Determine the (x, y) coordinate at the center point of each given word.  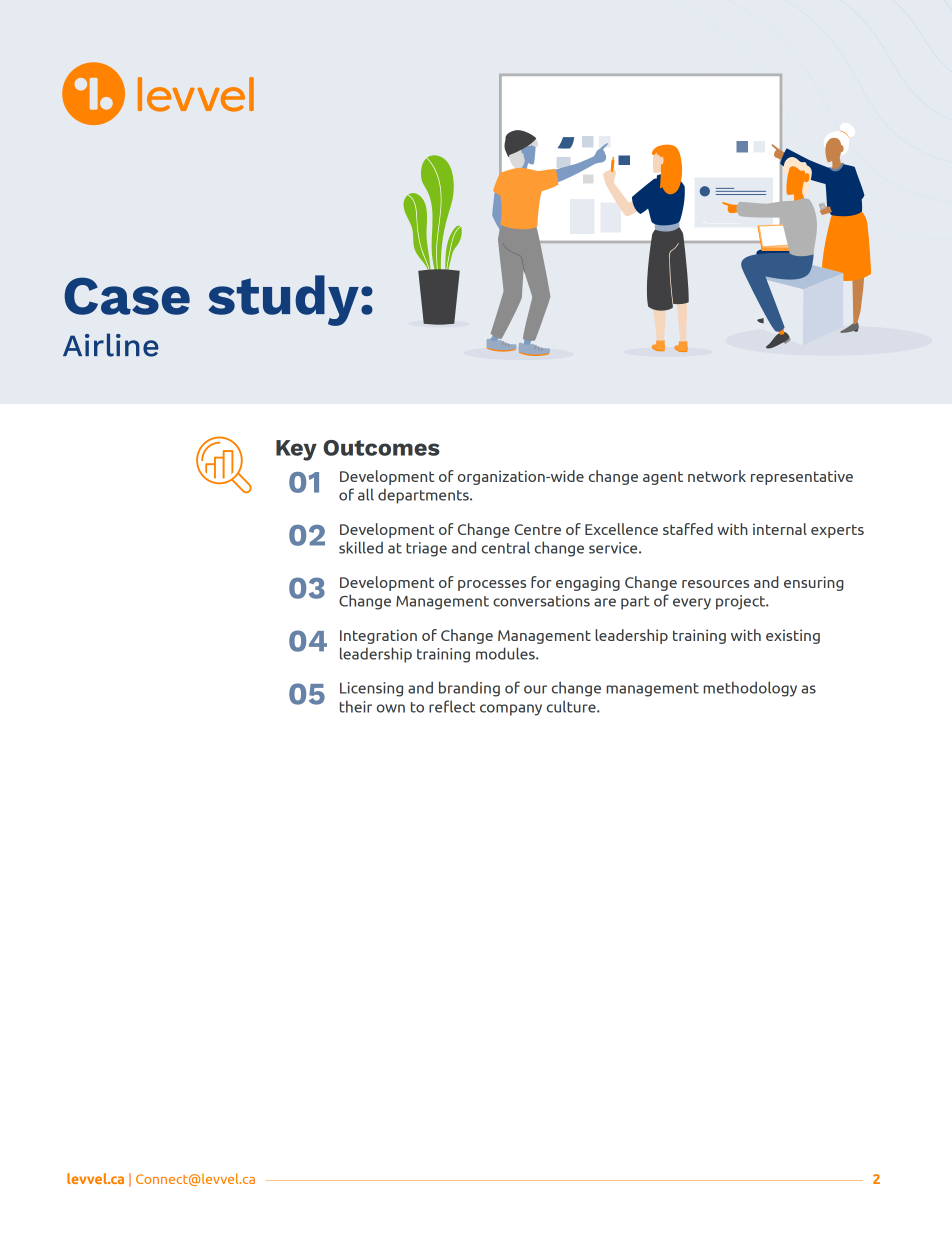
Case (127, 296)
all (366, 494)
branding (469, 689)
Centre (537, 529)
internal (780, 529)
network (717, 476)
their (356, 707)
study (284, 300)
